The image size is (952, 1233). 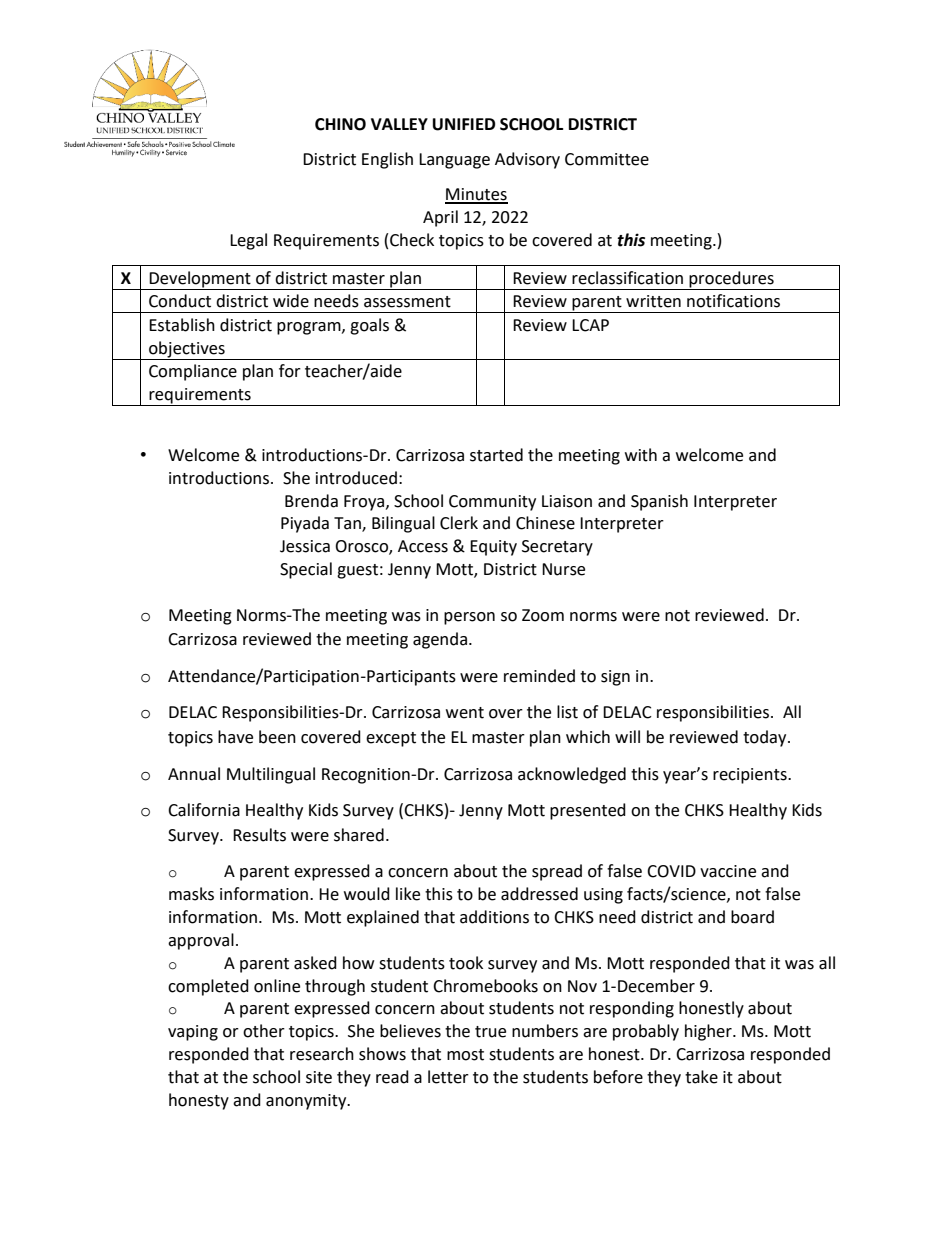 I want to click on sign, so click(x=615, y=678).
